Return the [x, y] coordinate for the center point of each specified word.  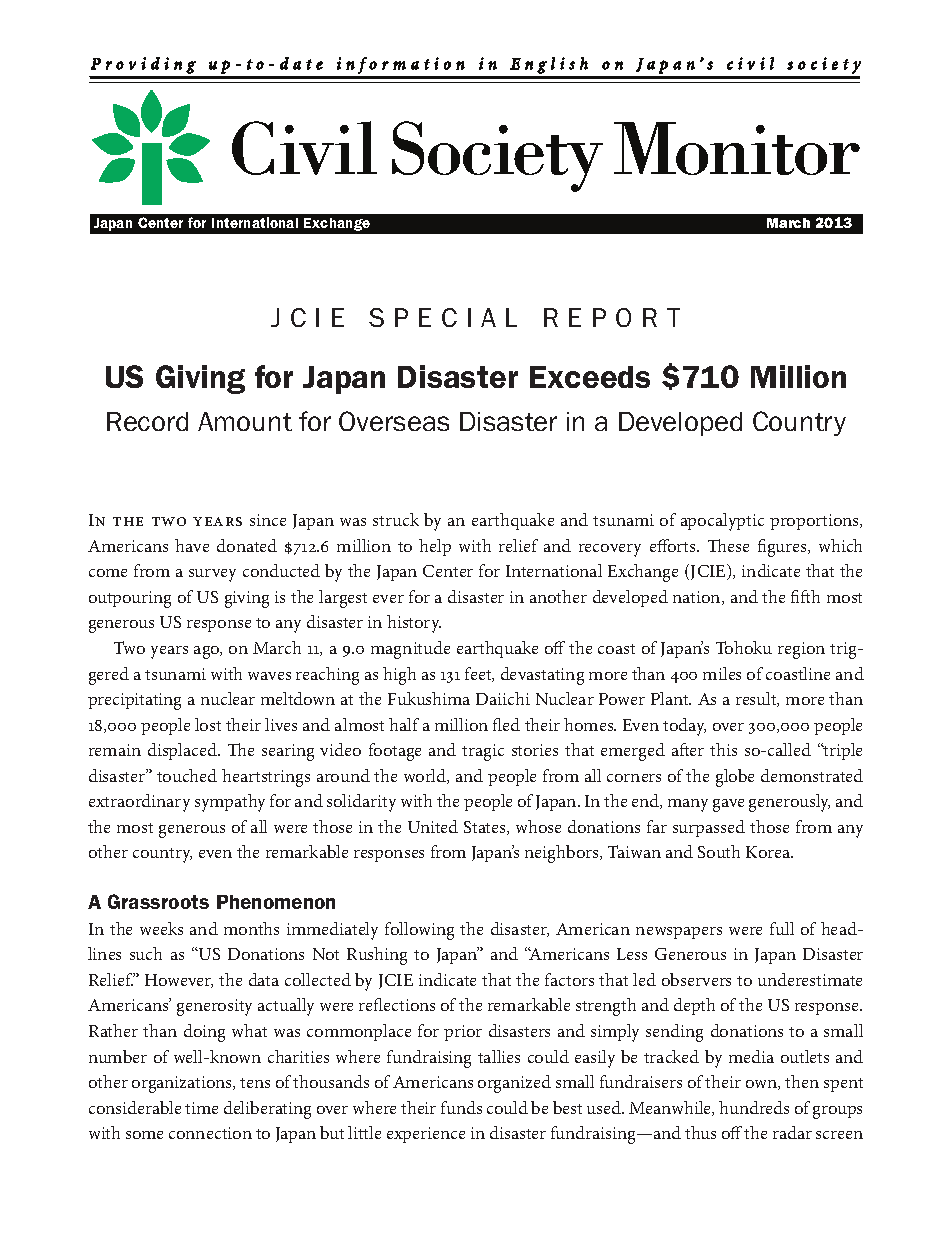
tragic [483, 752]
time [201, 1108]
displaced [183, 751]
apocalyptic [722, 522]
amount [245, 421]
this [723, 749]
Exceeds [590, 377]
